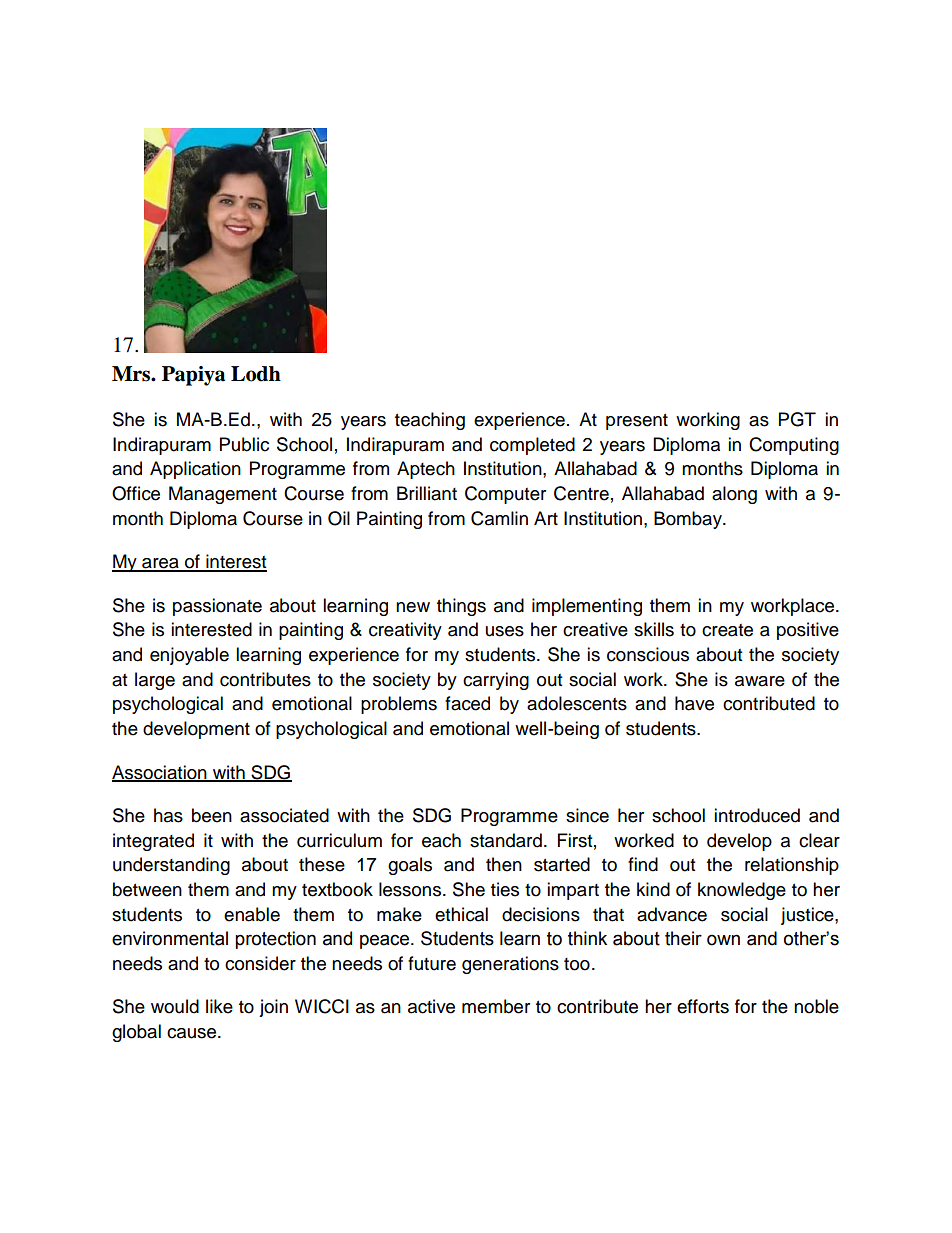 This screenshot has height=1233, width=952. What do you see at coordinates (219, 1006) in the screenshot?
I see `like` at bounding box center [219, 1006].
